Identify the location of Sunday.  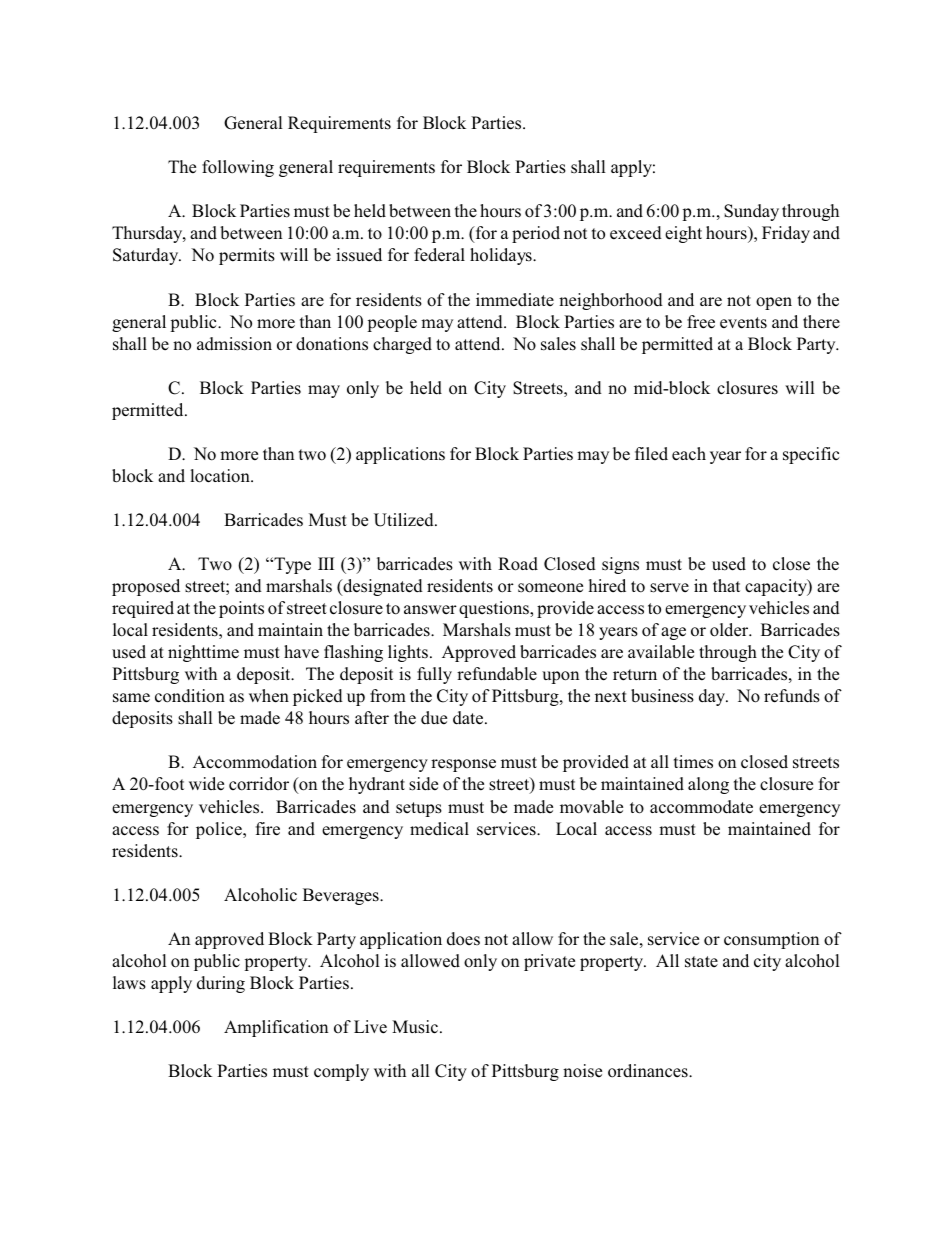
(751, 212).
